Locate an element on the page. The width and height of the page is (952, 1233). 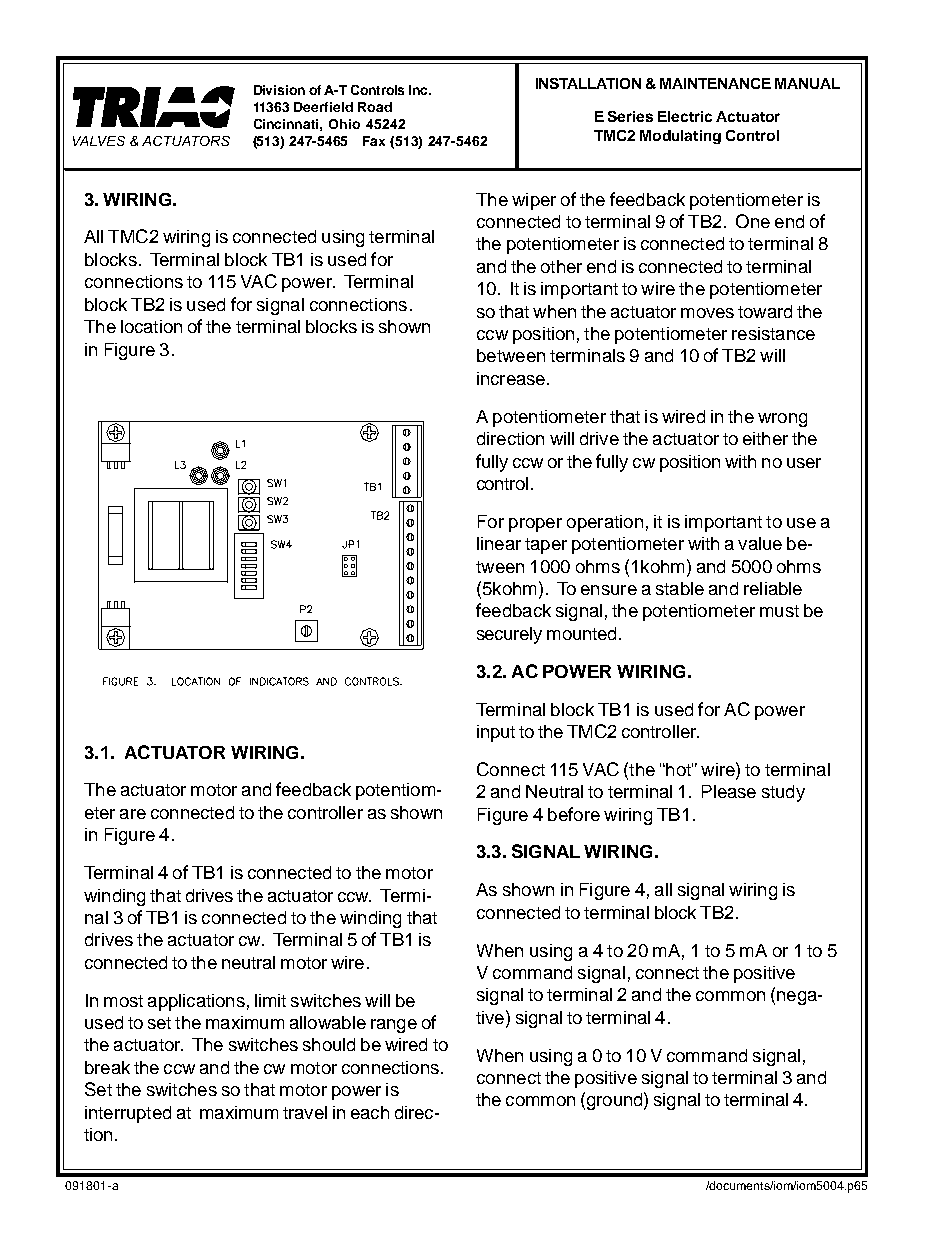
Division is located at coordinates (279, 90).
